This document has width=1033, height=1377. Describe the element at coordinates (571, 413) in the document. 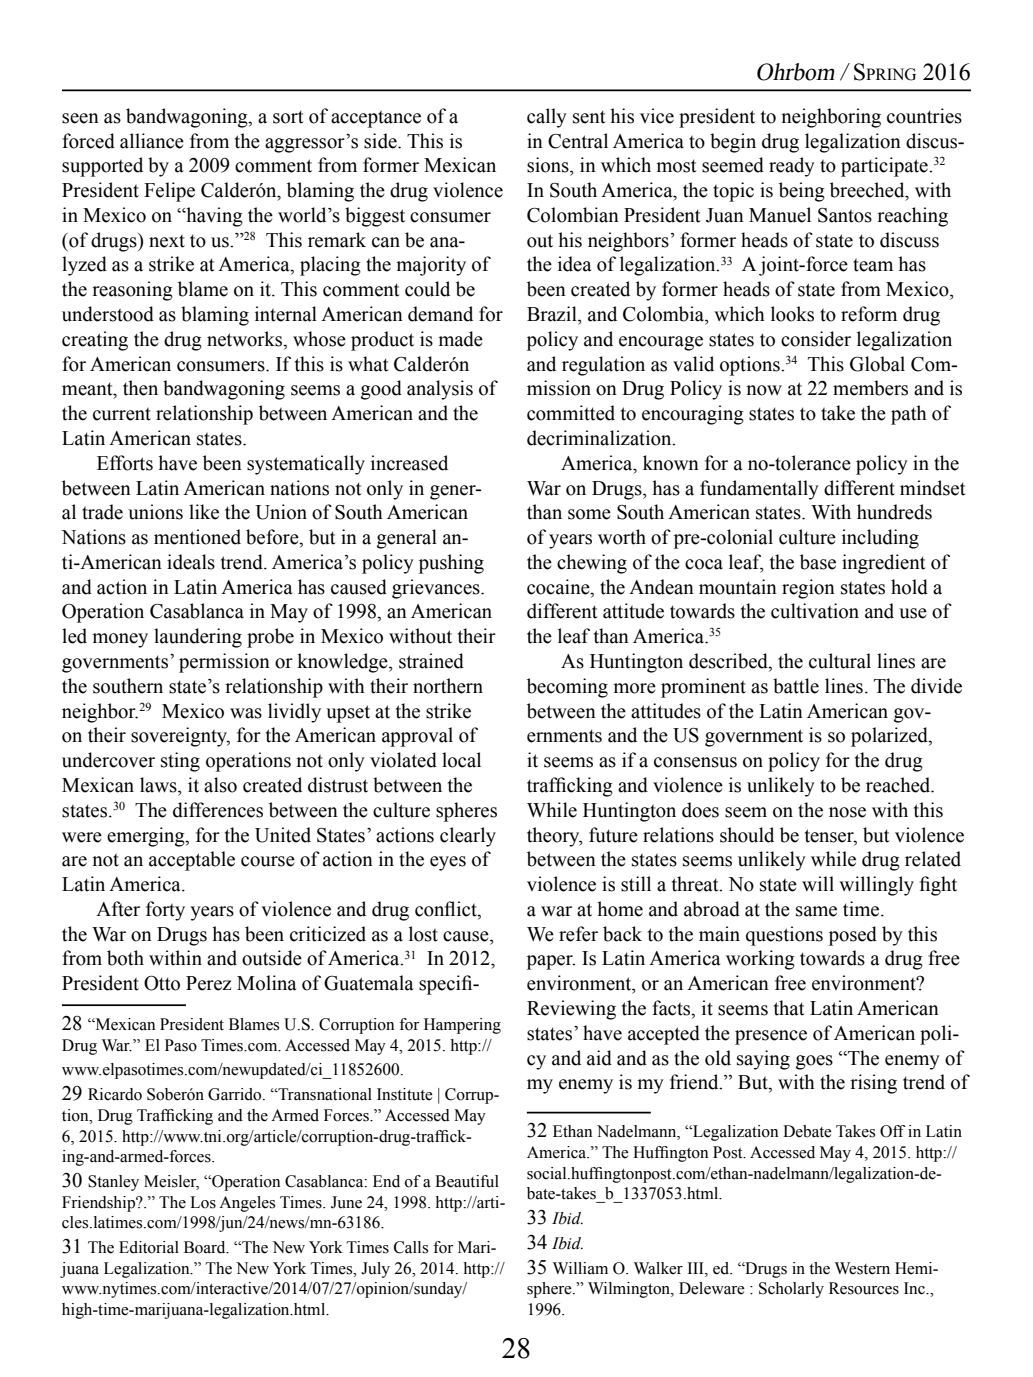

I see `committed` at that location.
